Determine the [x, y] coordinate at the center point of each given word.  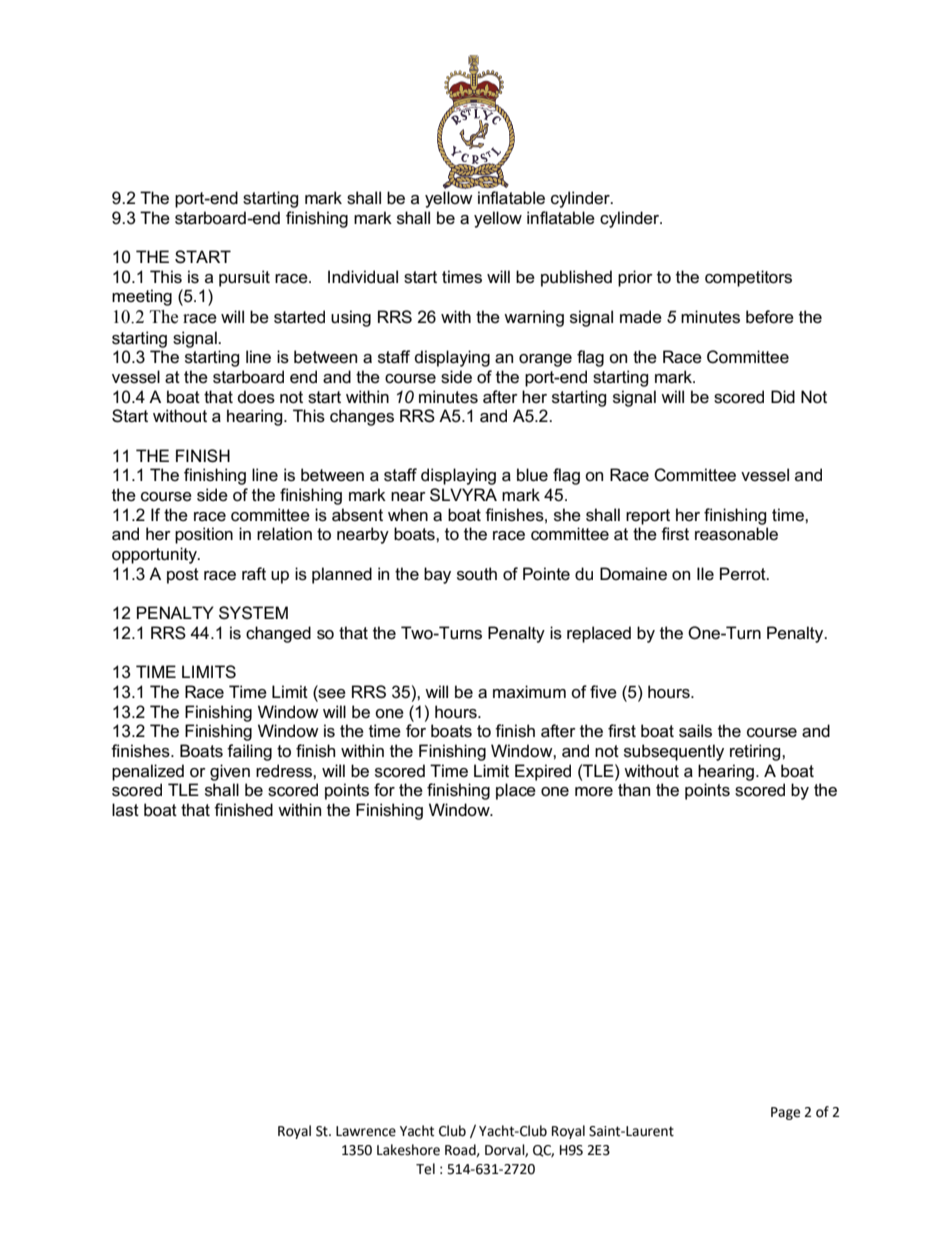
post [183, 576]
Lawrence [366, 1131]
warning [534, 318]
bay [437, 575]
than [634, 790]
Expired [543, 772]
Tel [425, 1169]
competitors [748, 278]
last [125, 810]
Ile [705, 574]
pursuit [244, 278]
